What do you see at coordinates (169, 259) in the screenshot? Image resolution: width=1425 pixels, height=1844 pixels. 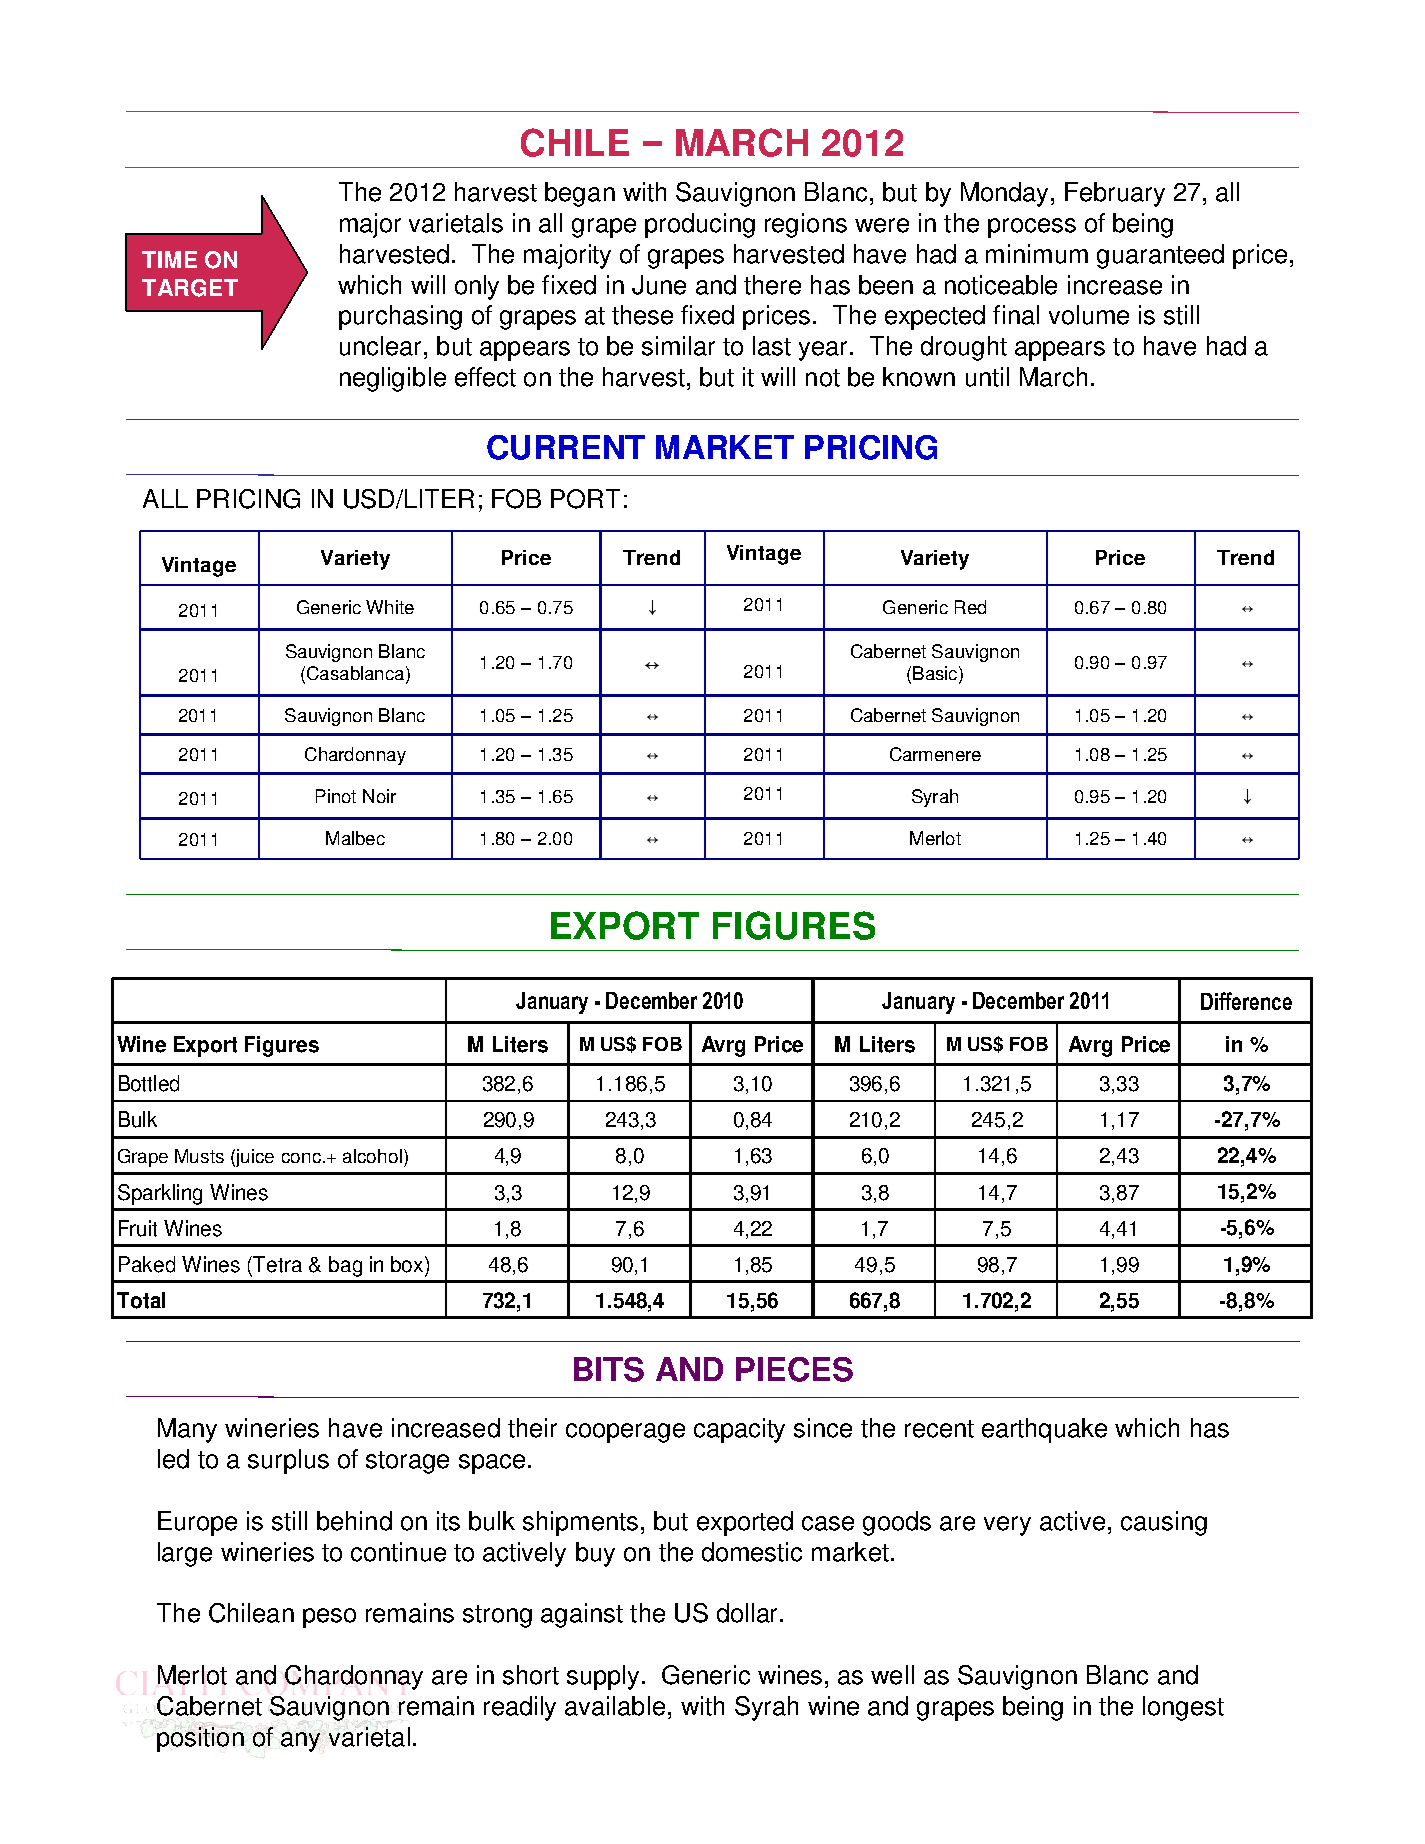 I see `TIME` at bounding box center [169, 259].
